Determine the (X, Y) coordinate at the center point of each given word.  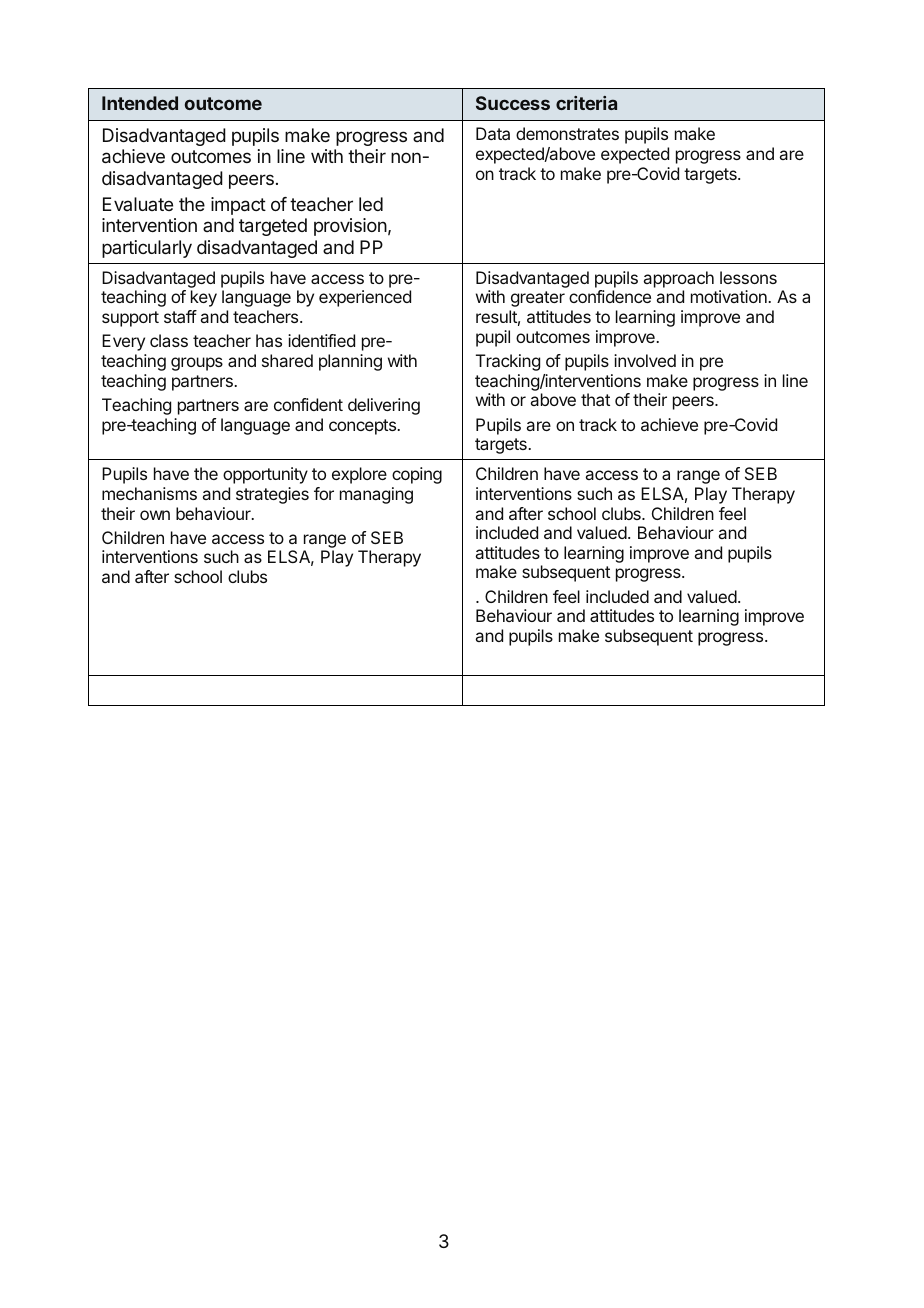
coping (417, 475)
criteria (586, 103)
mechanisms (149, 493)
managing (376, 495)
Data (493, 133)
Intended (140, 103)
